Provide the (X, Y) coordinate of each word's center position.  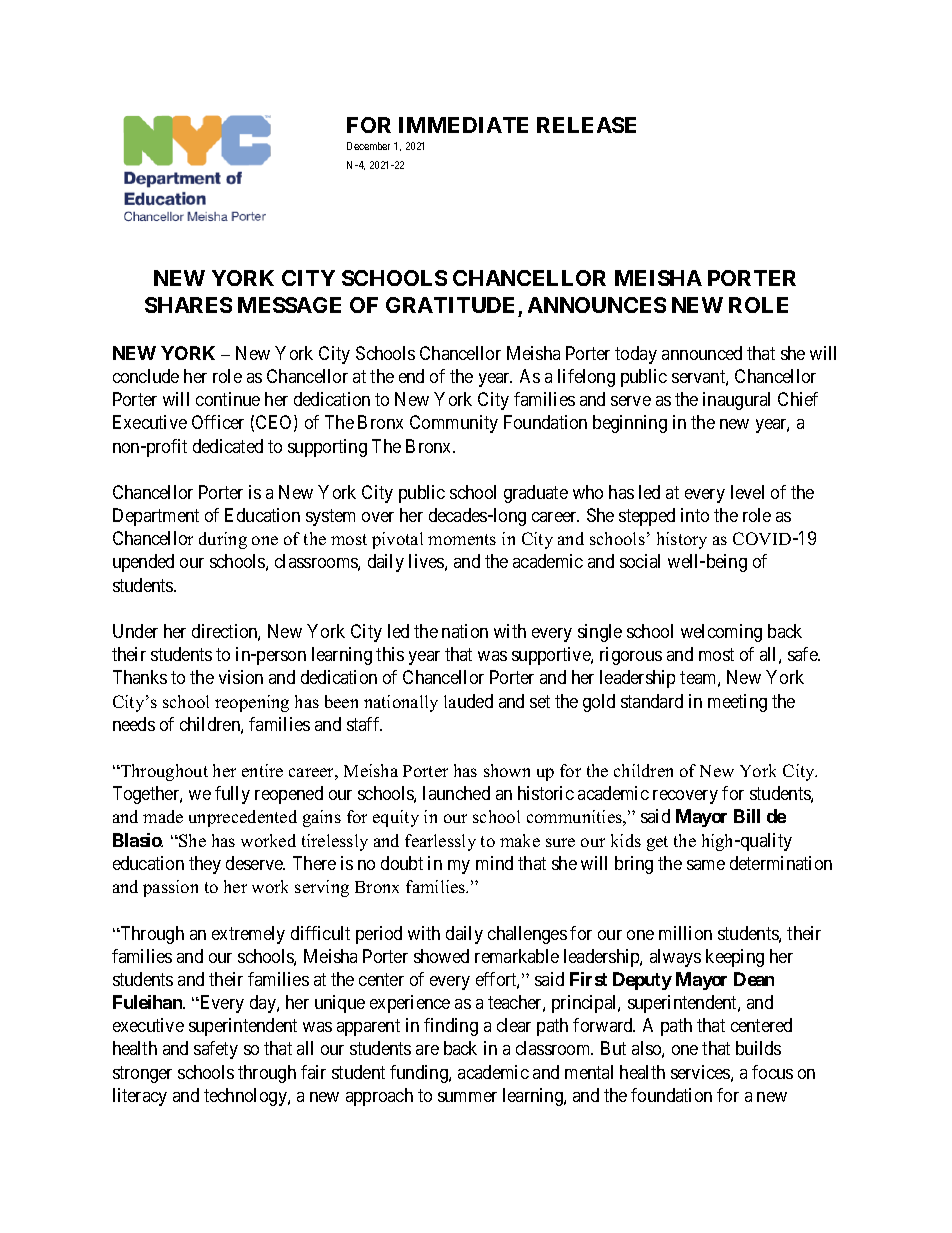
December (368, 146)
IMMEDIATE (463, 125)
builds (758, 1048)
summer (467, 1097)
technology (246, 1097)
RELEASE (586, 125)
